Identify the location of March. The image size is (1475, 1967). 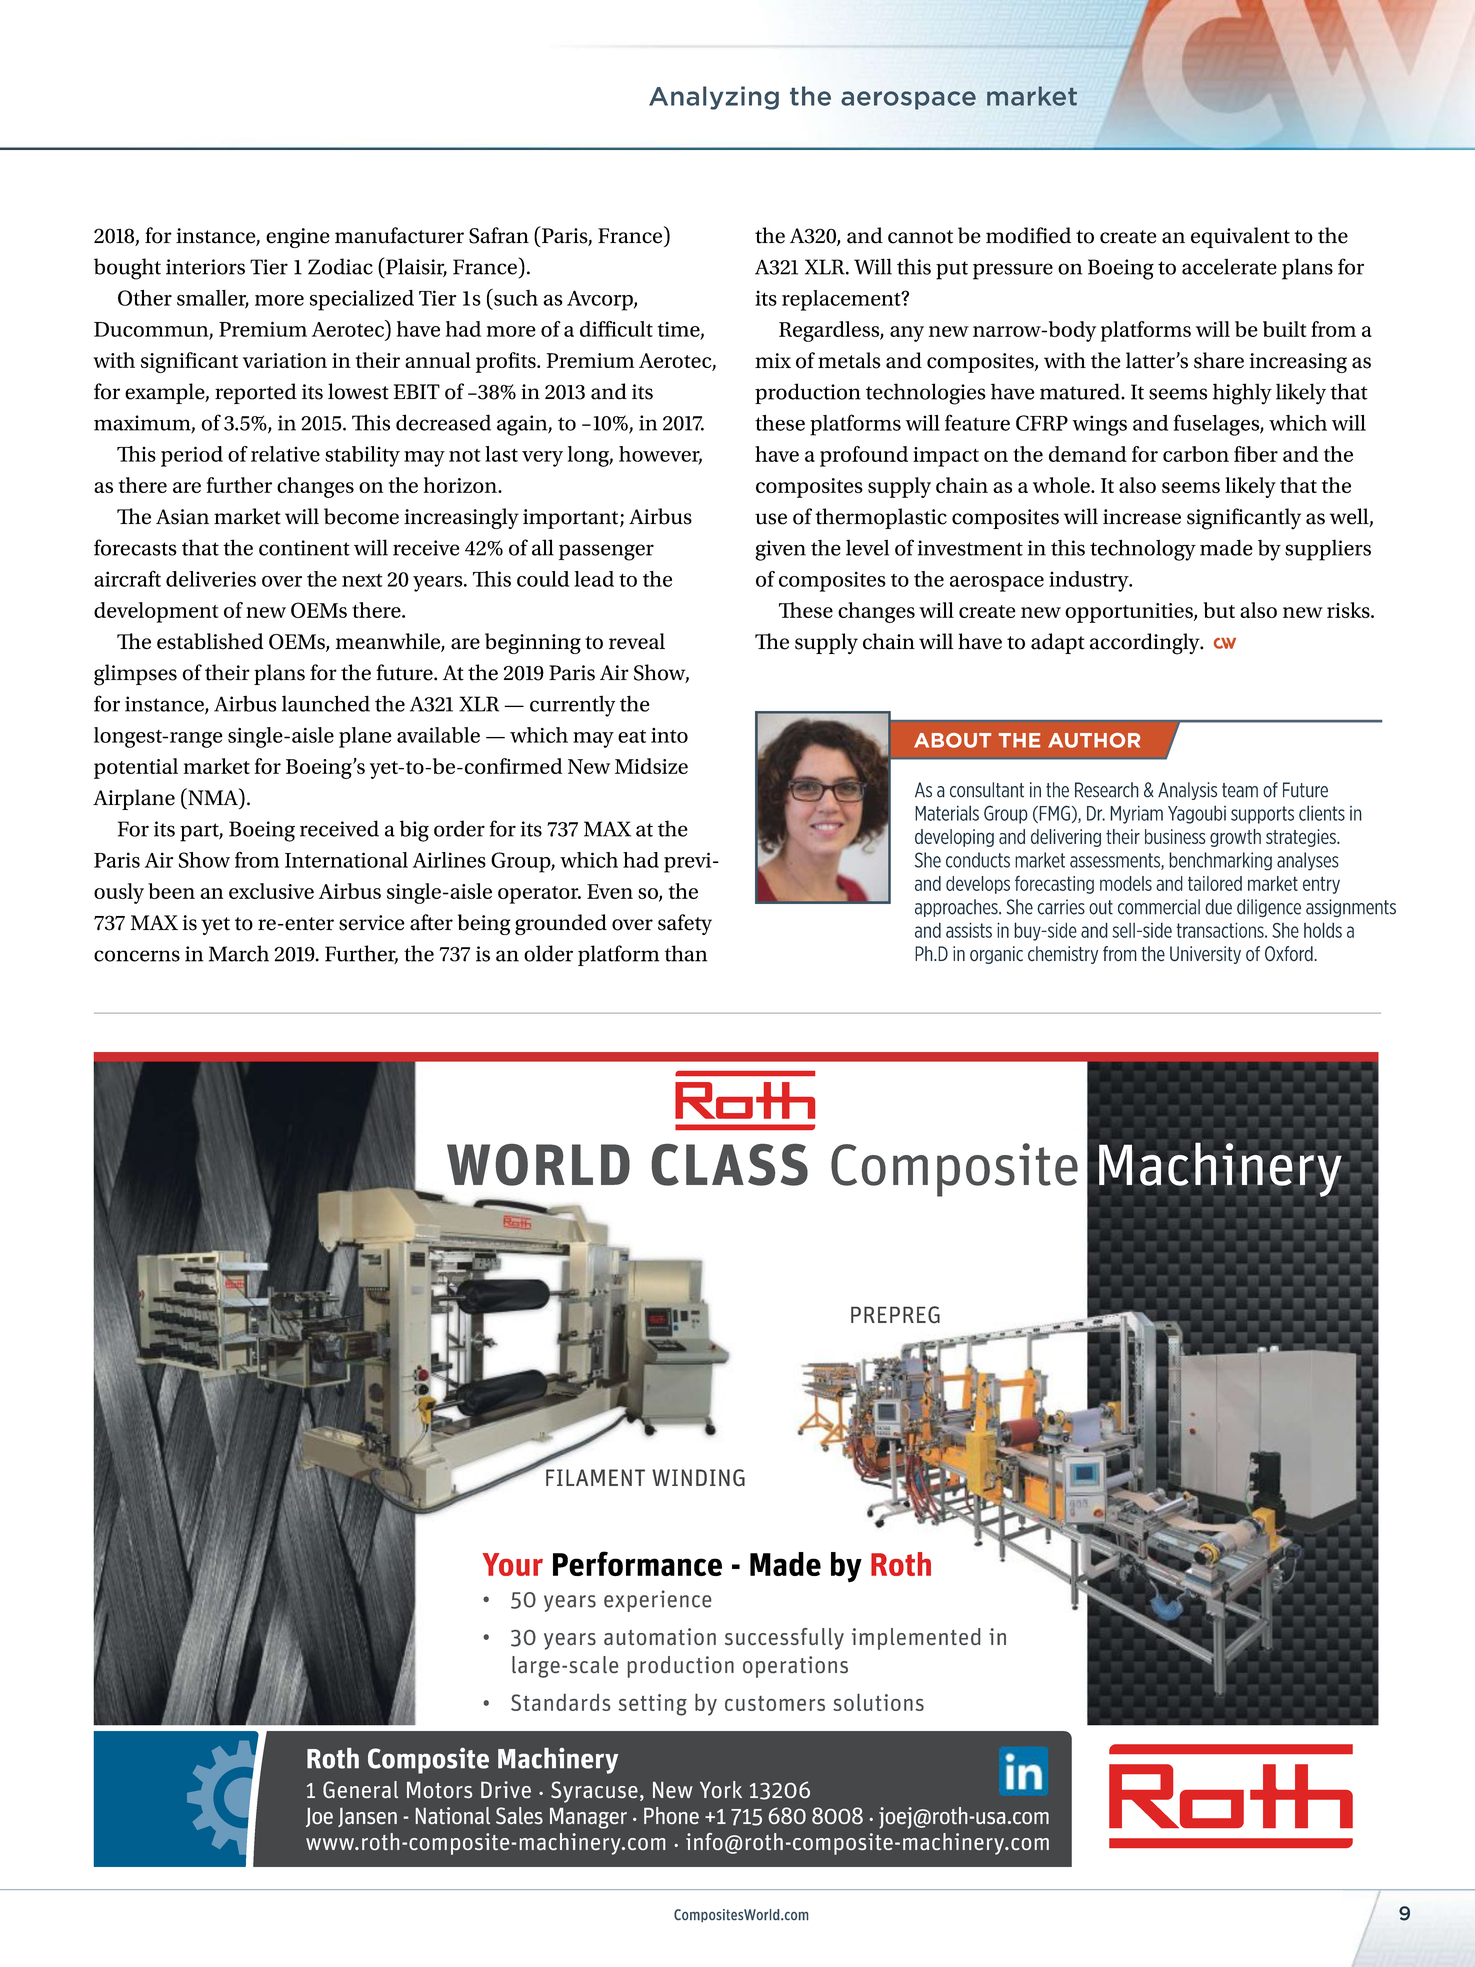
(239, 953).
